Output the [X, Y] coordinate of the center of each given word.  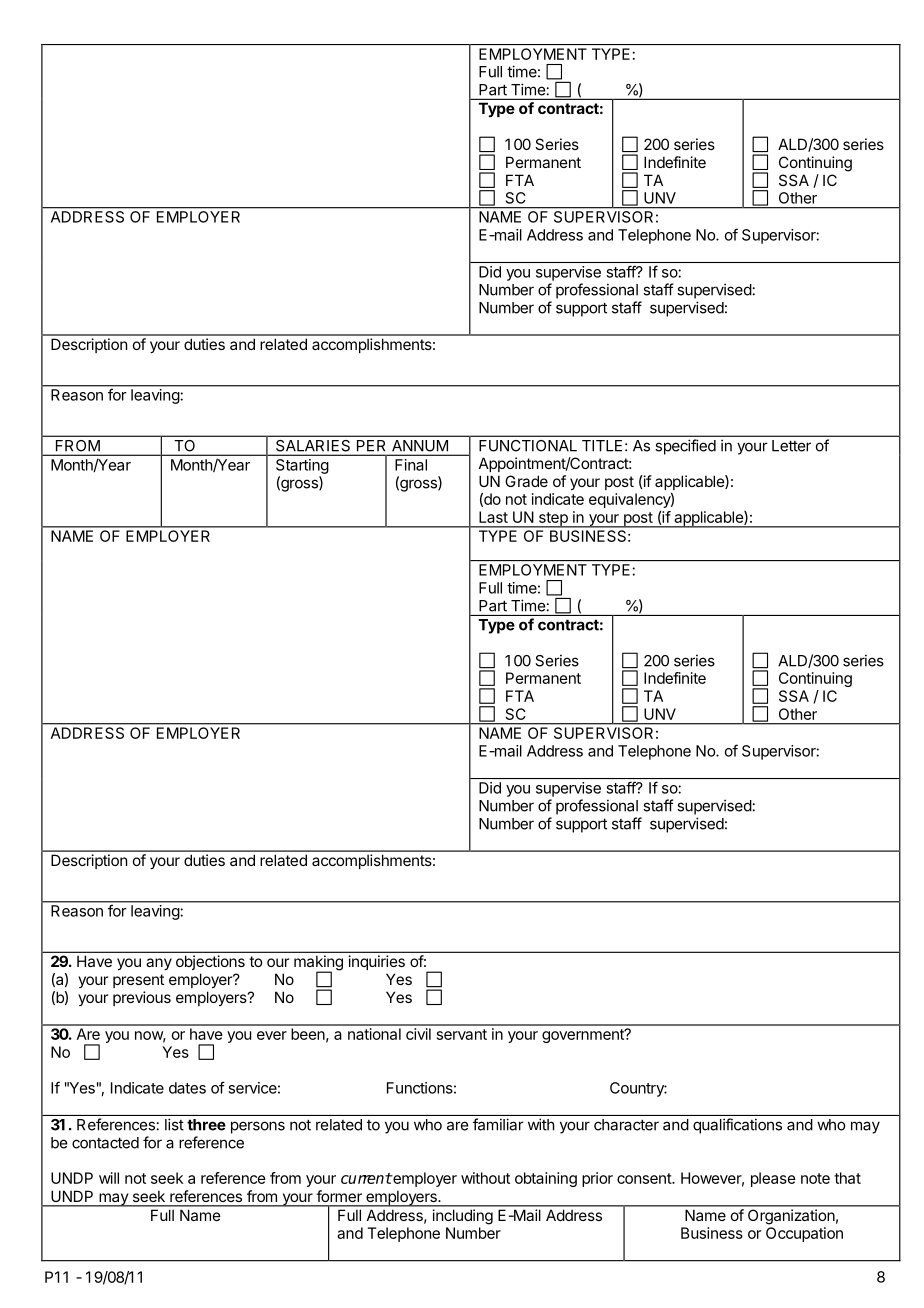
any [159, 964]
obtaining [546, 1179]
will [109, 1178]
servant [462, 1034]
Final [411, 465]
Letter [791, 446]
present [138, 981]
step [553, 520]
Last [493, 517]
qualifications [737, 1126]
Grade [526, 481]
